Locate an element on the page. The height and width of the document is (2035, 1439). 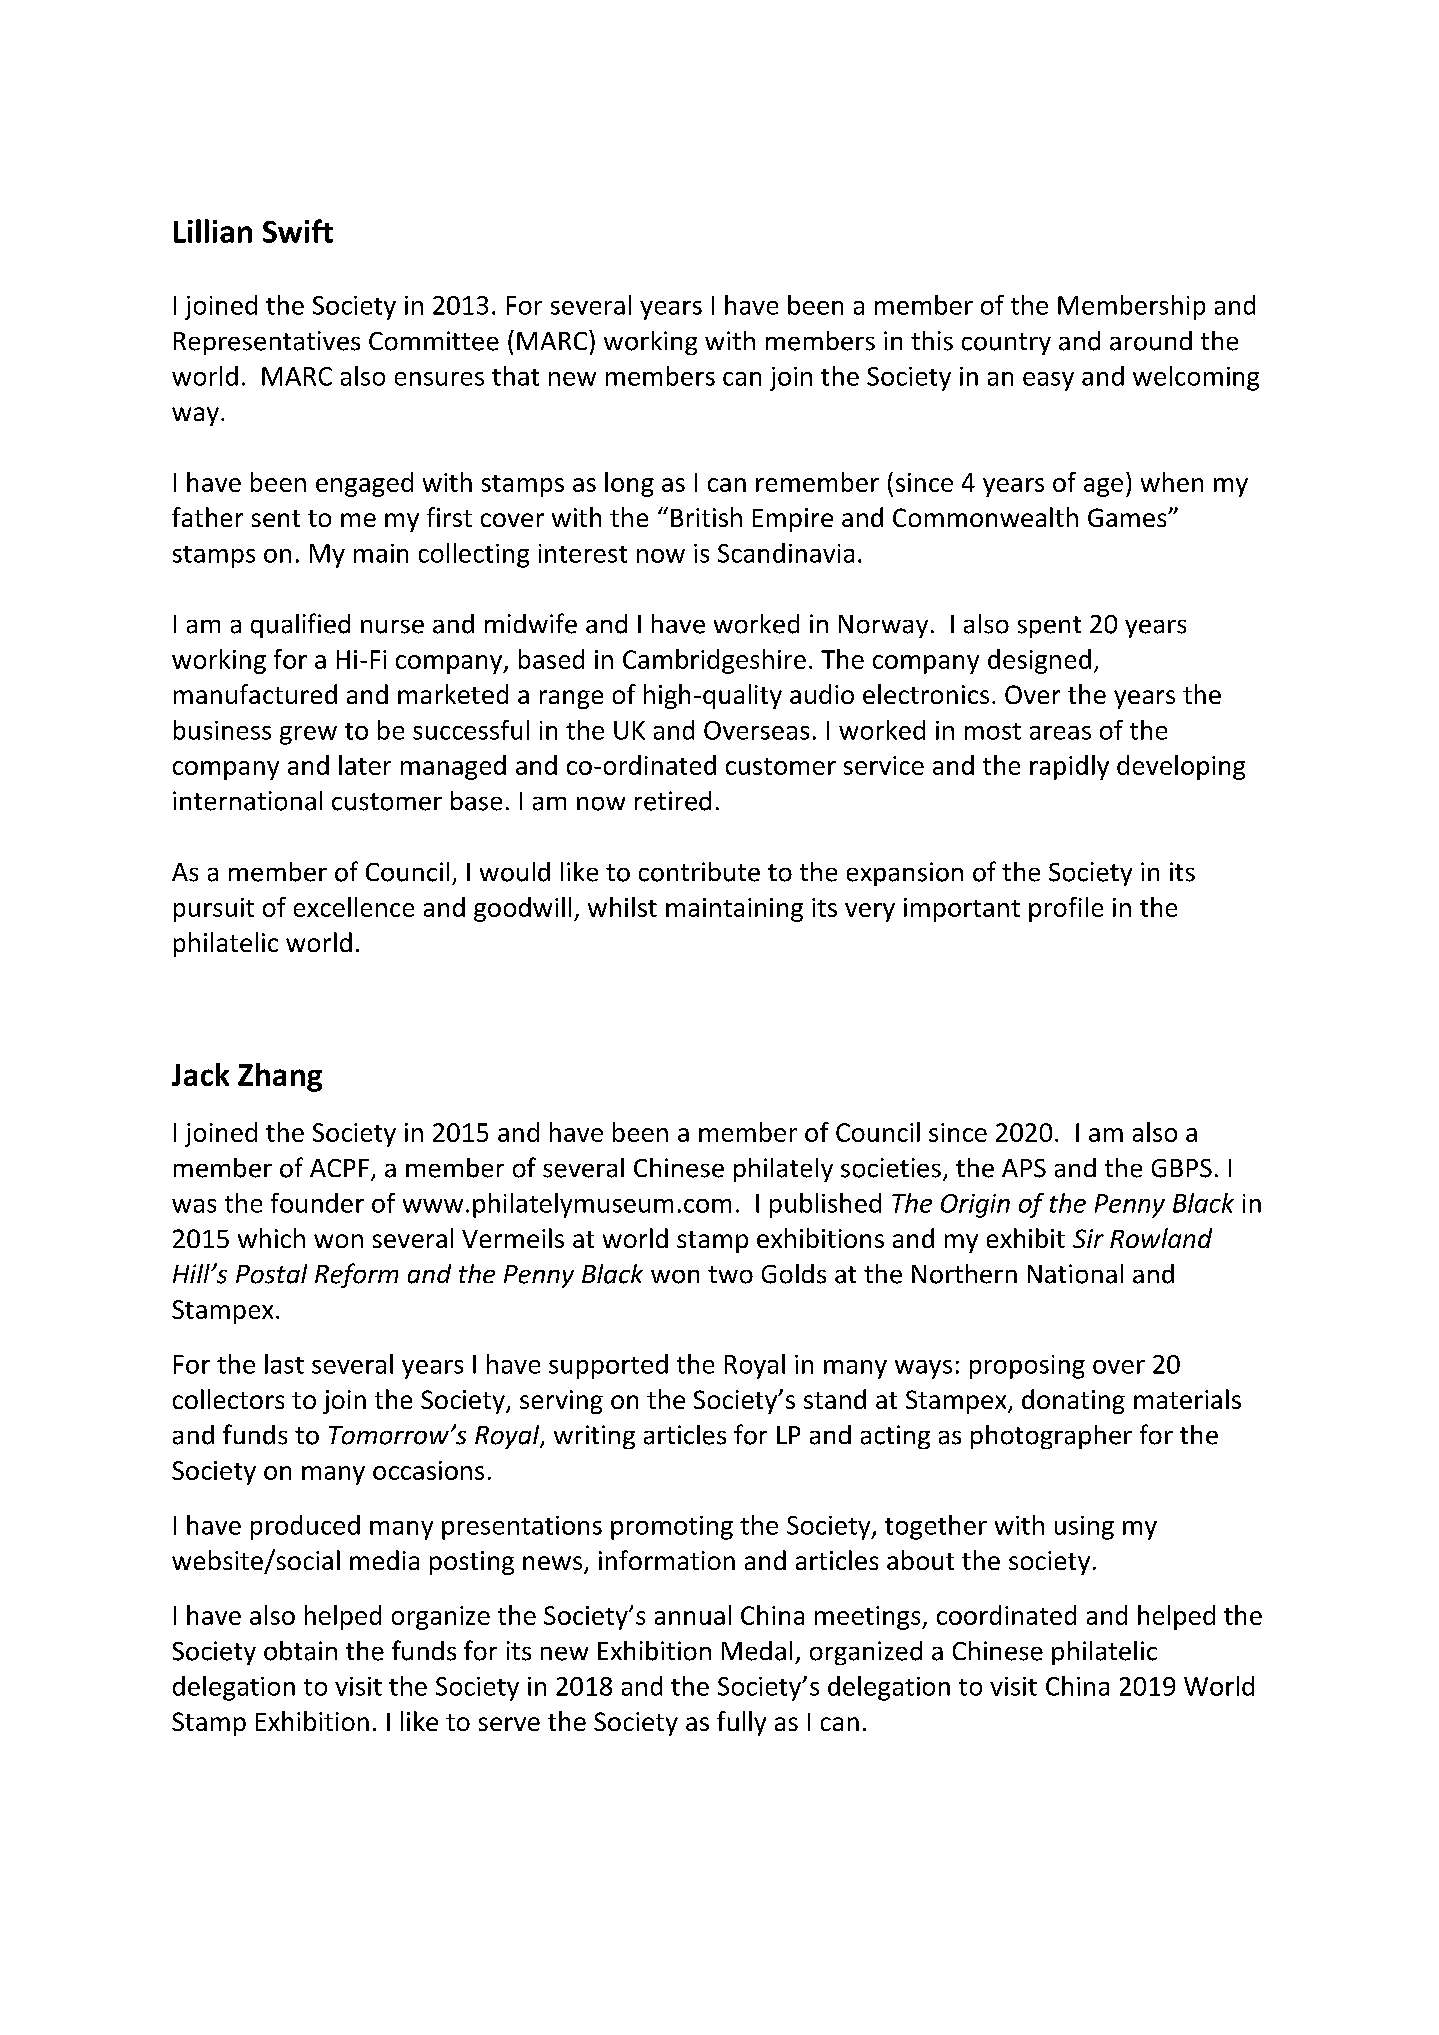
Swift is located at coordinates (298, 231).
